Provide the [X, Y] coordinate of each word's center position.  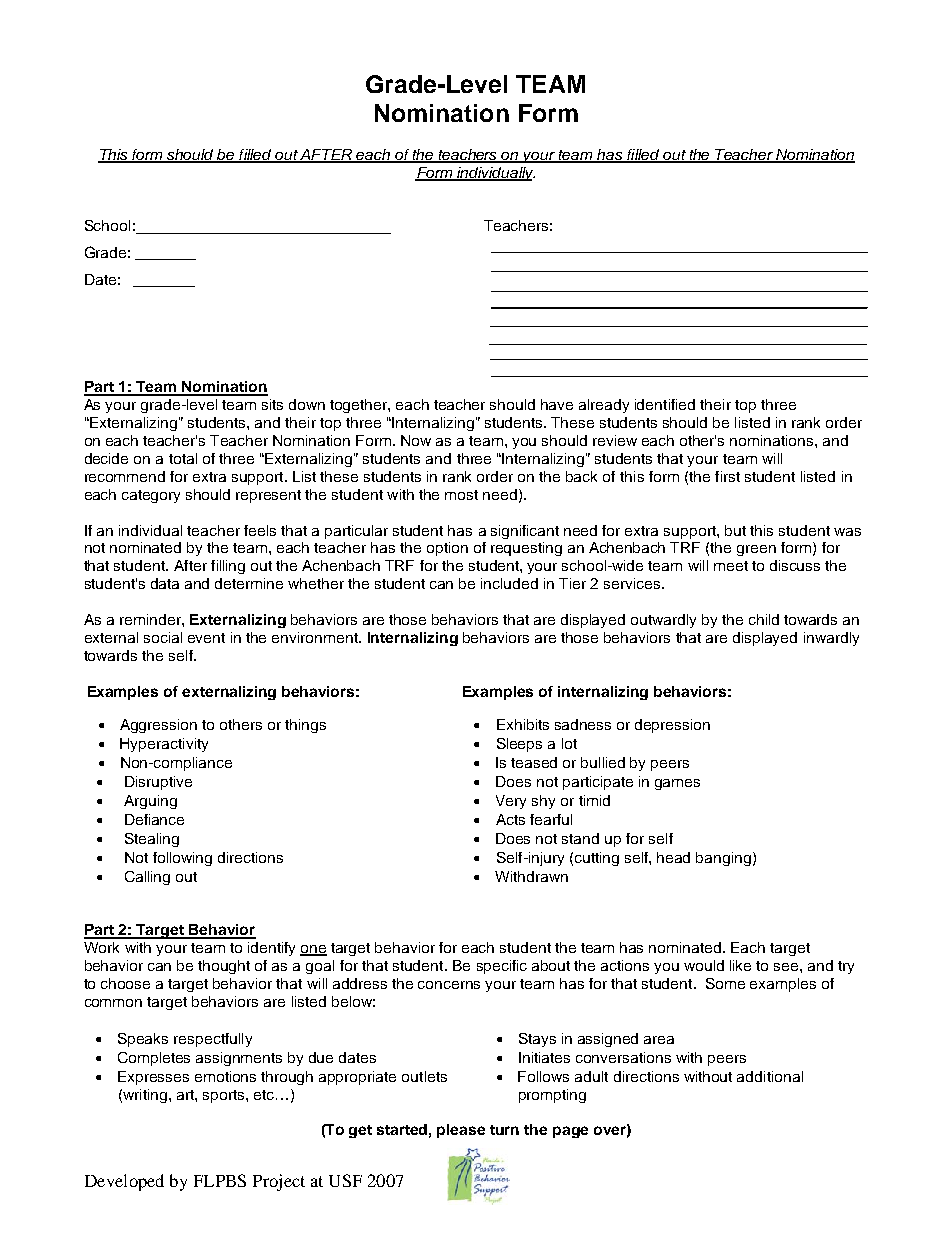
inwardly [831, 639]
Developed [124, 1182]
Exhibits [523, 724]
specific [502, 967]
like [740, 965]
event [206, 638]
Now [416, 440]
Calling [147, 878]
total [183, 458]
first [727, 476]
